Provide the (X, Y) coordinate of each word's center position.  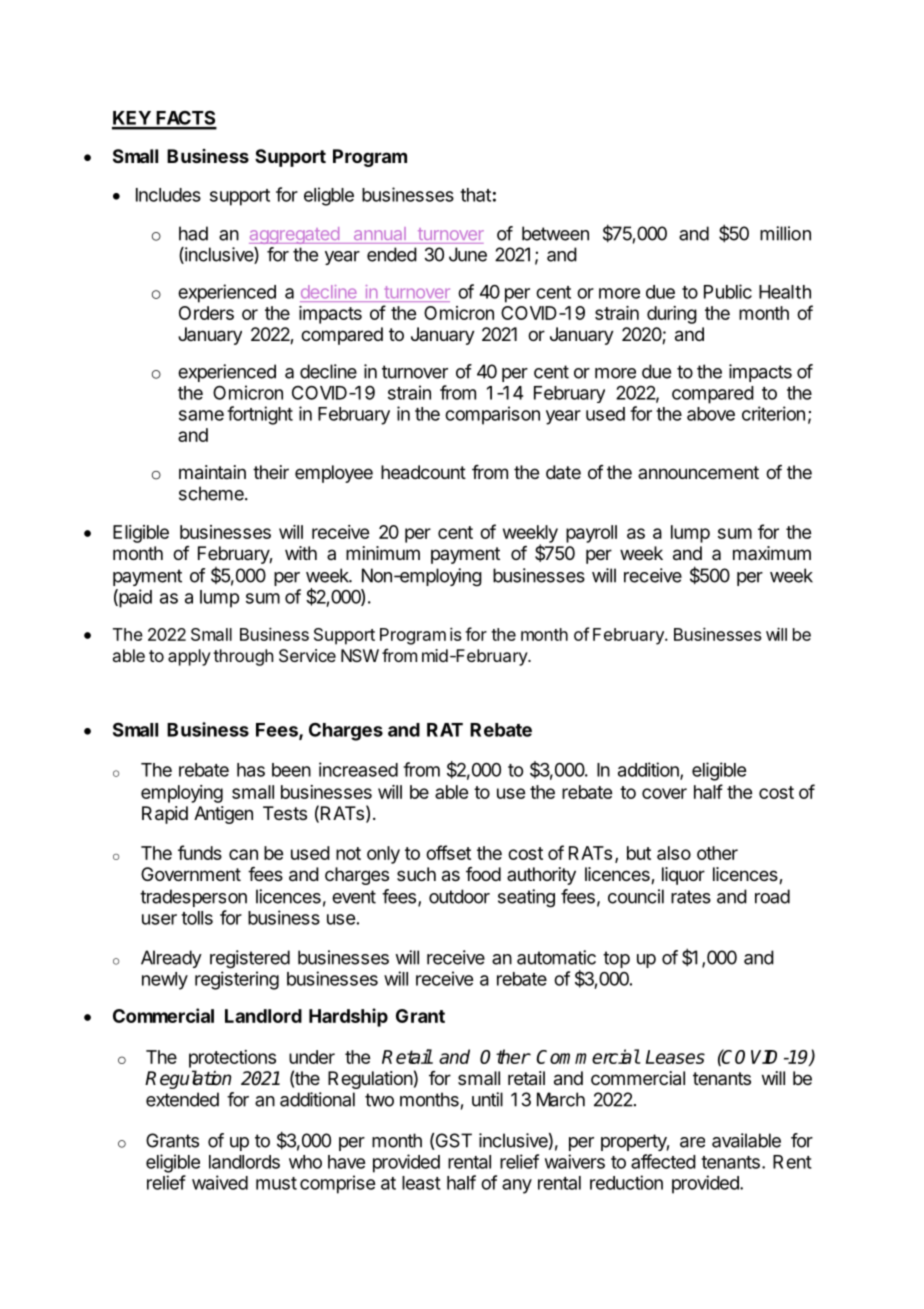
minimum (383, 553)
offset (448, 852)
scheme (212, 493)
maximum (772, 553)
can (243, 854)
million (785, 233)
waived (220, 1182)
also (674, 853)
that (475, 195)
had (193, 233)
